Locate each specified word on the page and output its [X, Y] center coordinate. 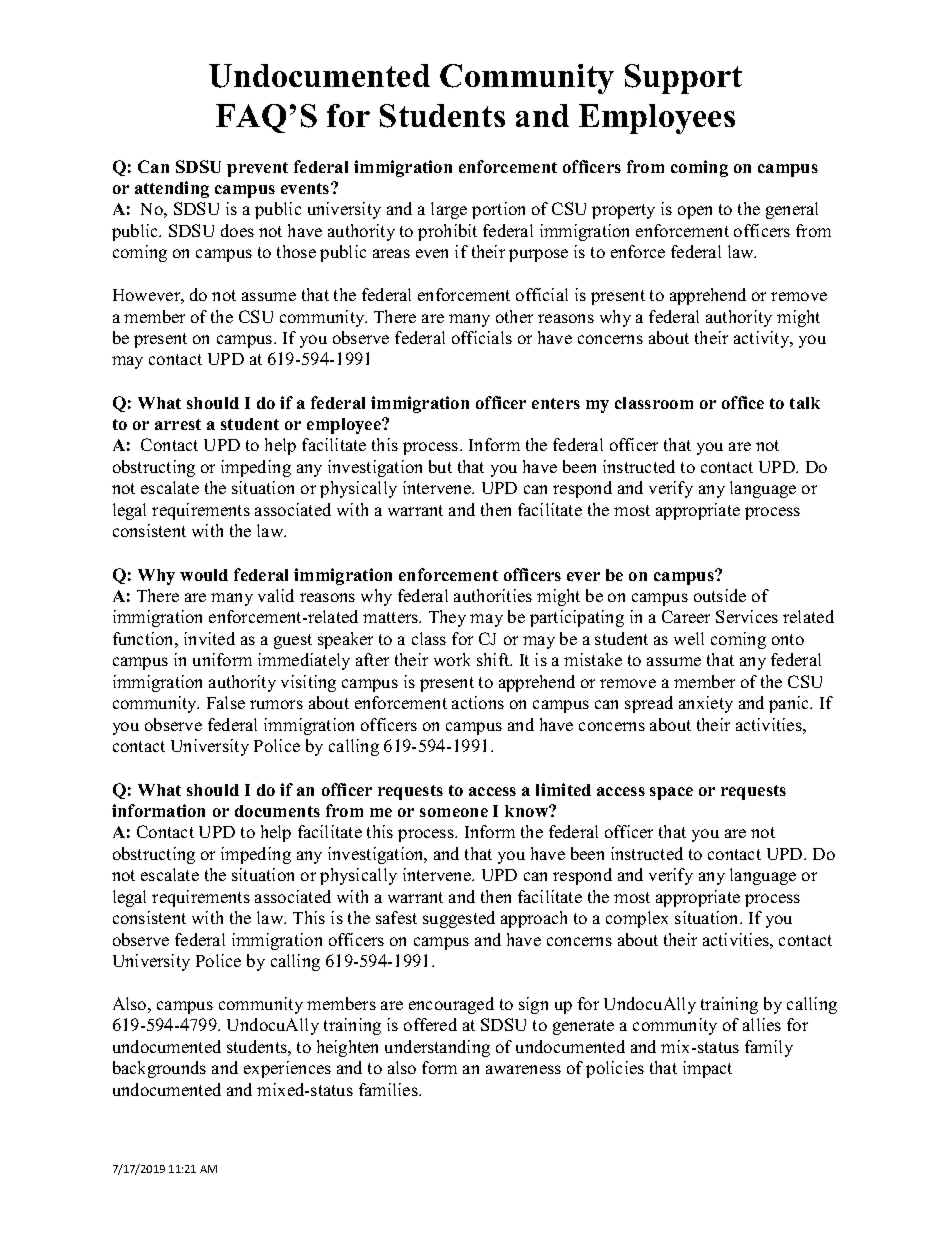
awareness [523, 1069]
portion [498, 210]
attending [172, 189]
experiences [287, 1069]
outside [720, 595]
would [204, 575]
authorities [493, 595]
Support [683, 79]
